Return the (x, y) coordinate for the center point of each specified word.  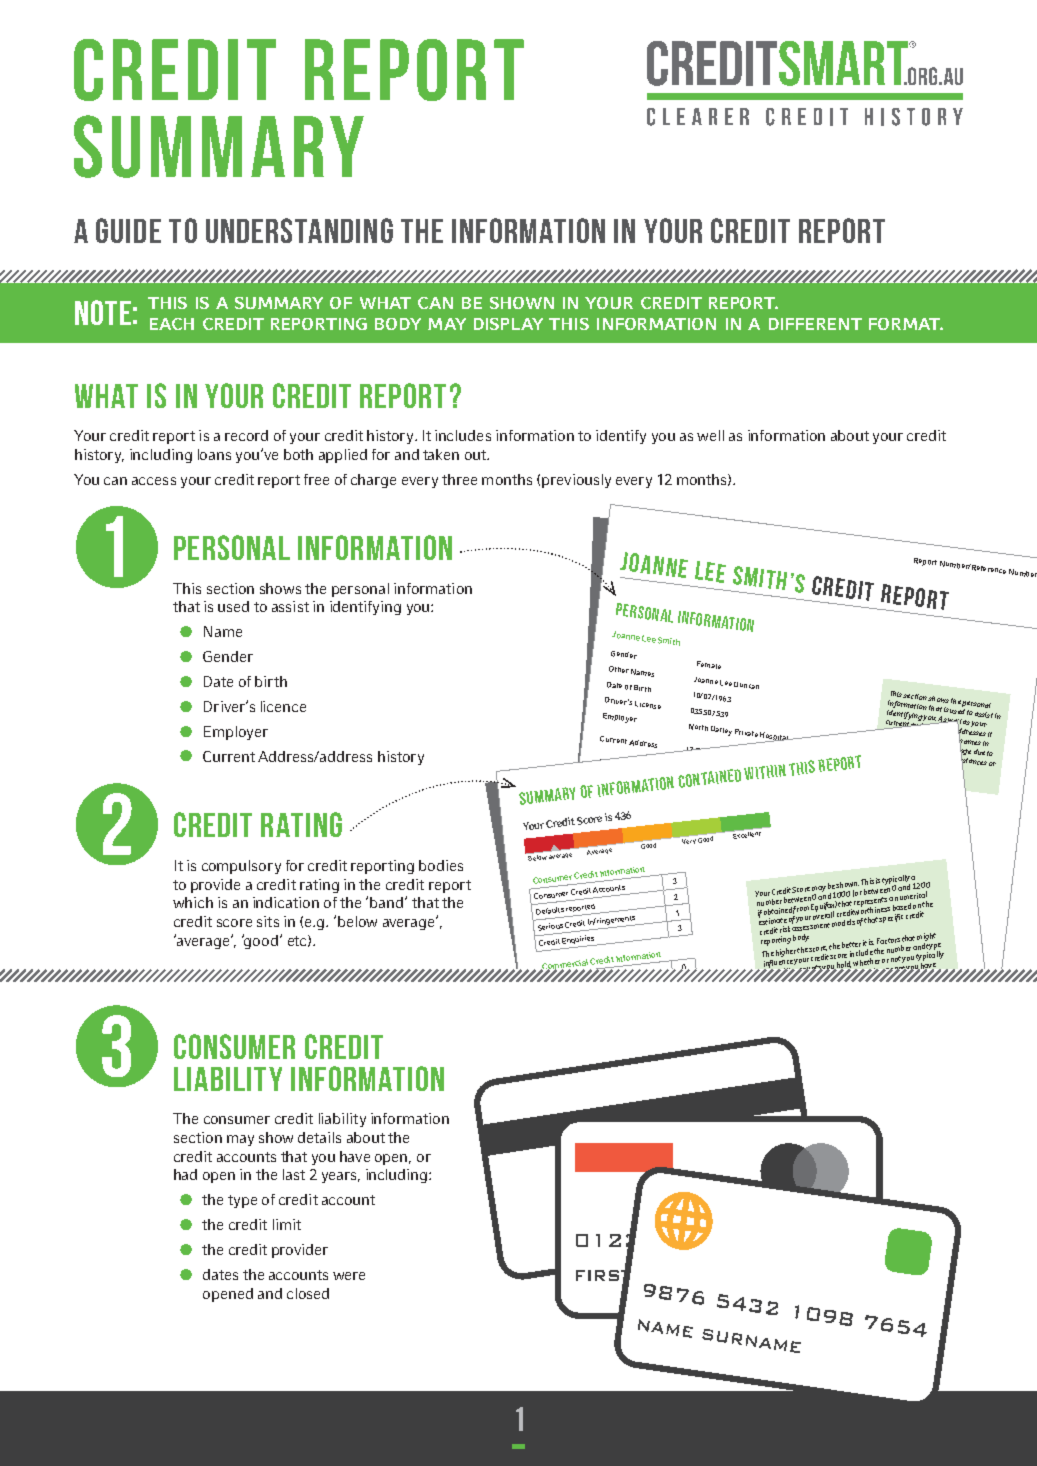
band (386, 902)
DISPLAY (508, 324)
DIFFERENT (815, 324)
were (349, 1276)
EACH (172, 324)
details (319, 1137)
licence (283, 706)
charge (373, 481)
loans (214, 454)
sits (268, 921)
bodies (441, 865)
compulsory (241, 867)
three (459, 479)
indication (286, 902)
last (294, 1174)
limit (287, 1224)
